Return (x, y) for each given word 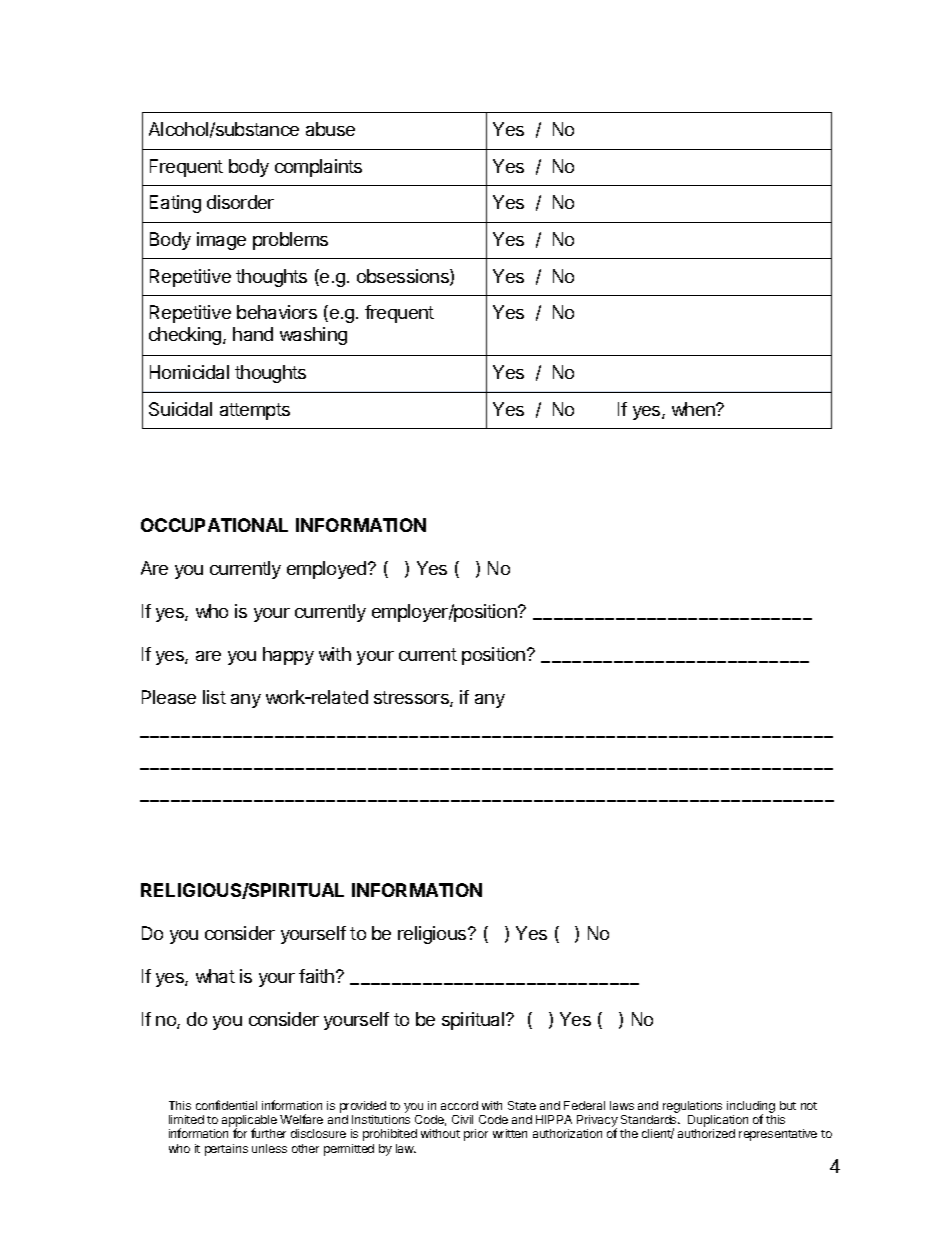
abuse (330, 129)
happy (288, 656)
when (694, 409)
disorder (240, 202)
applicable (249, 1122)
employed (326, 570)
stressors (412, 699)
